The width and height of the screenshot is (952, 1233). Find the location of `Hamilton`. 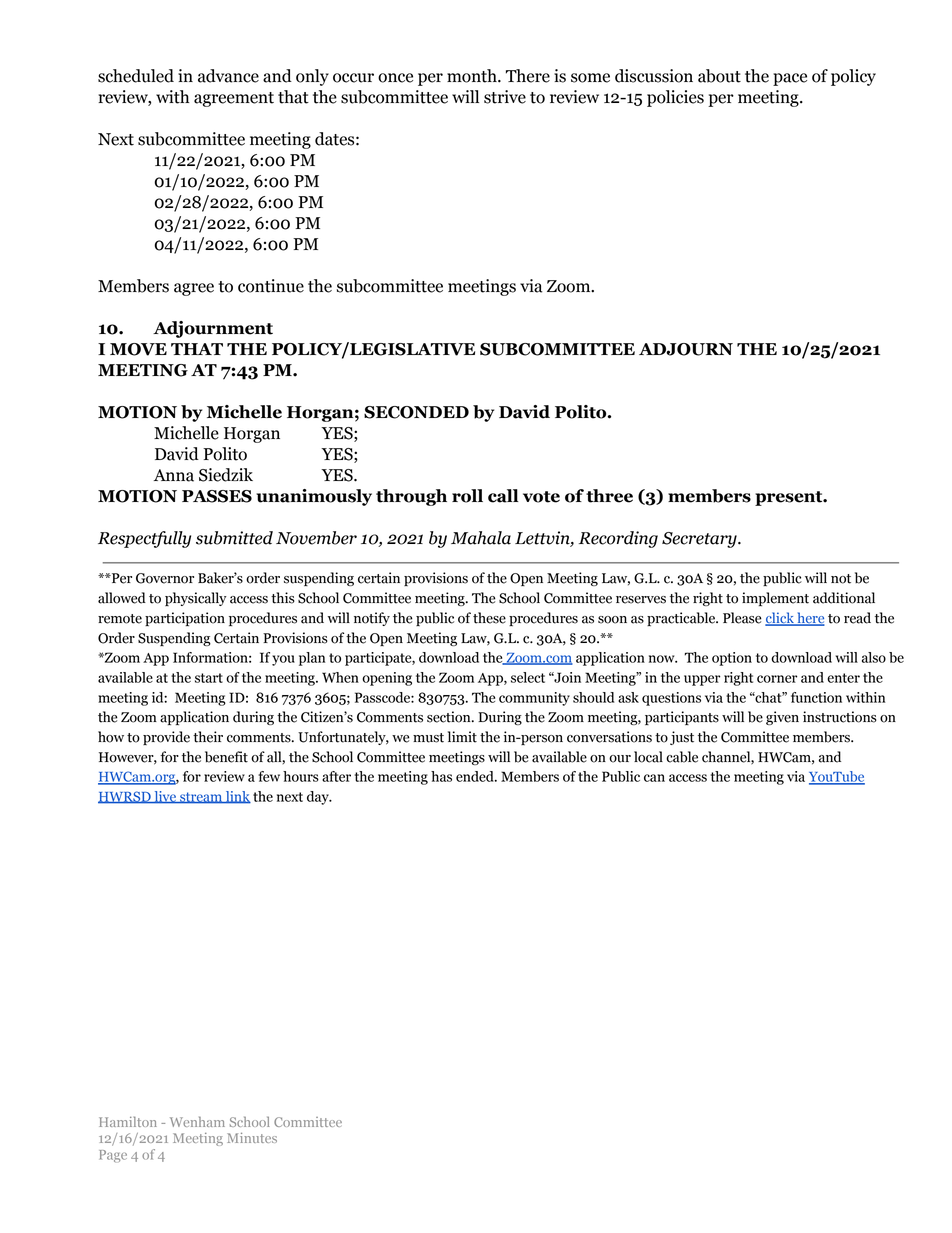

Hamilton is located at coordinates (128, 1121).
